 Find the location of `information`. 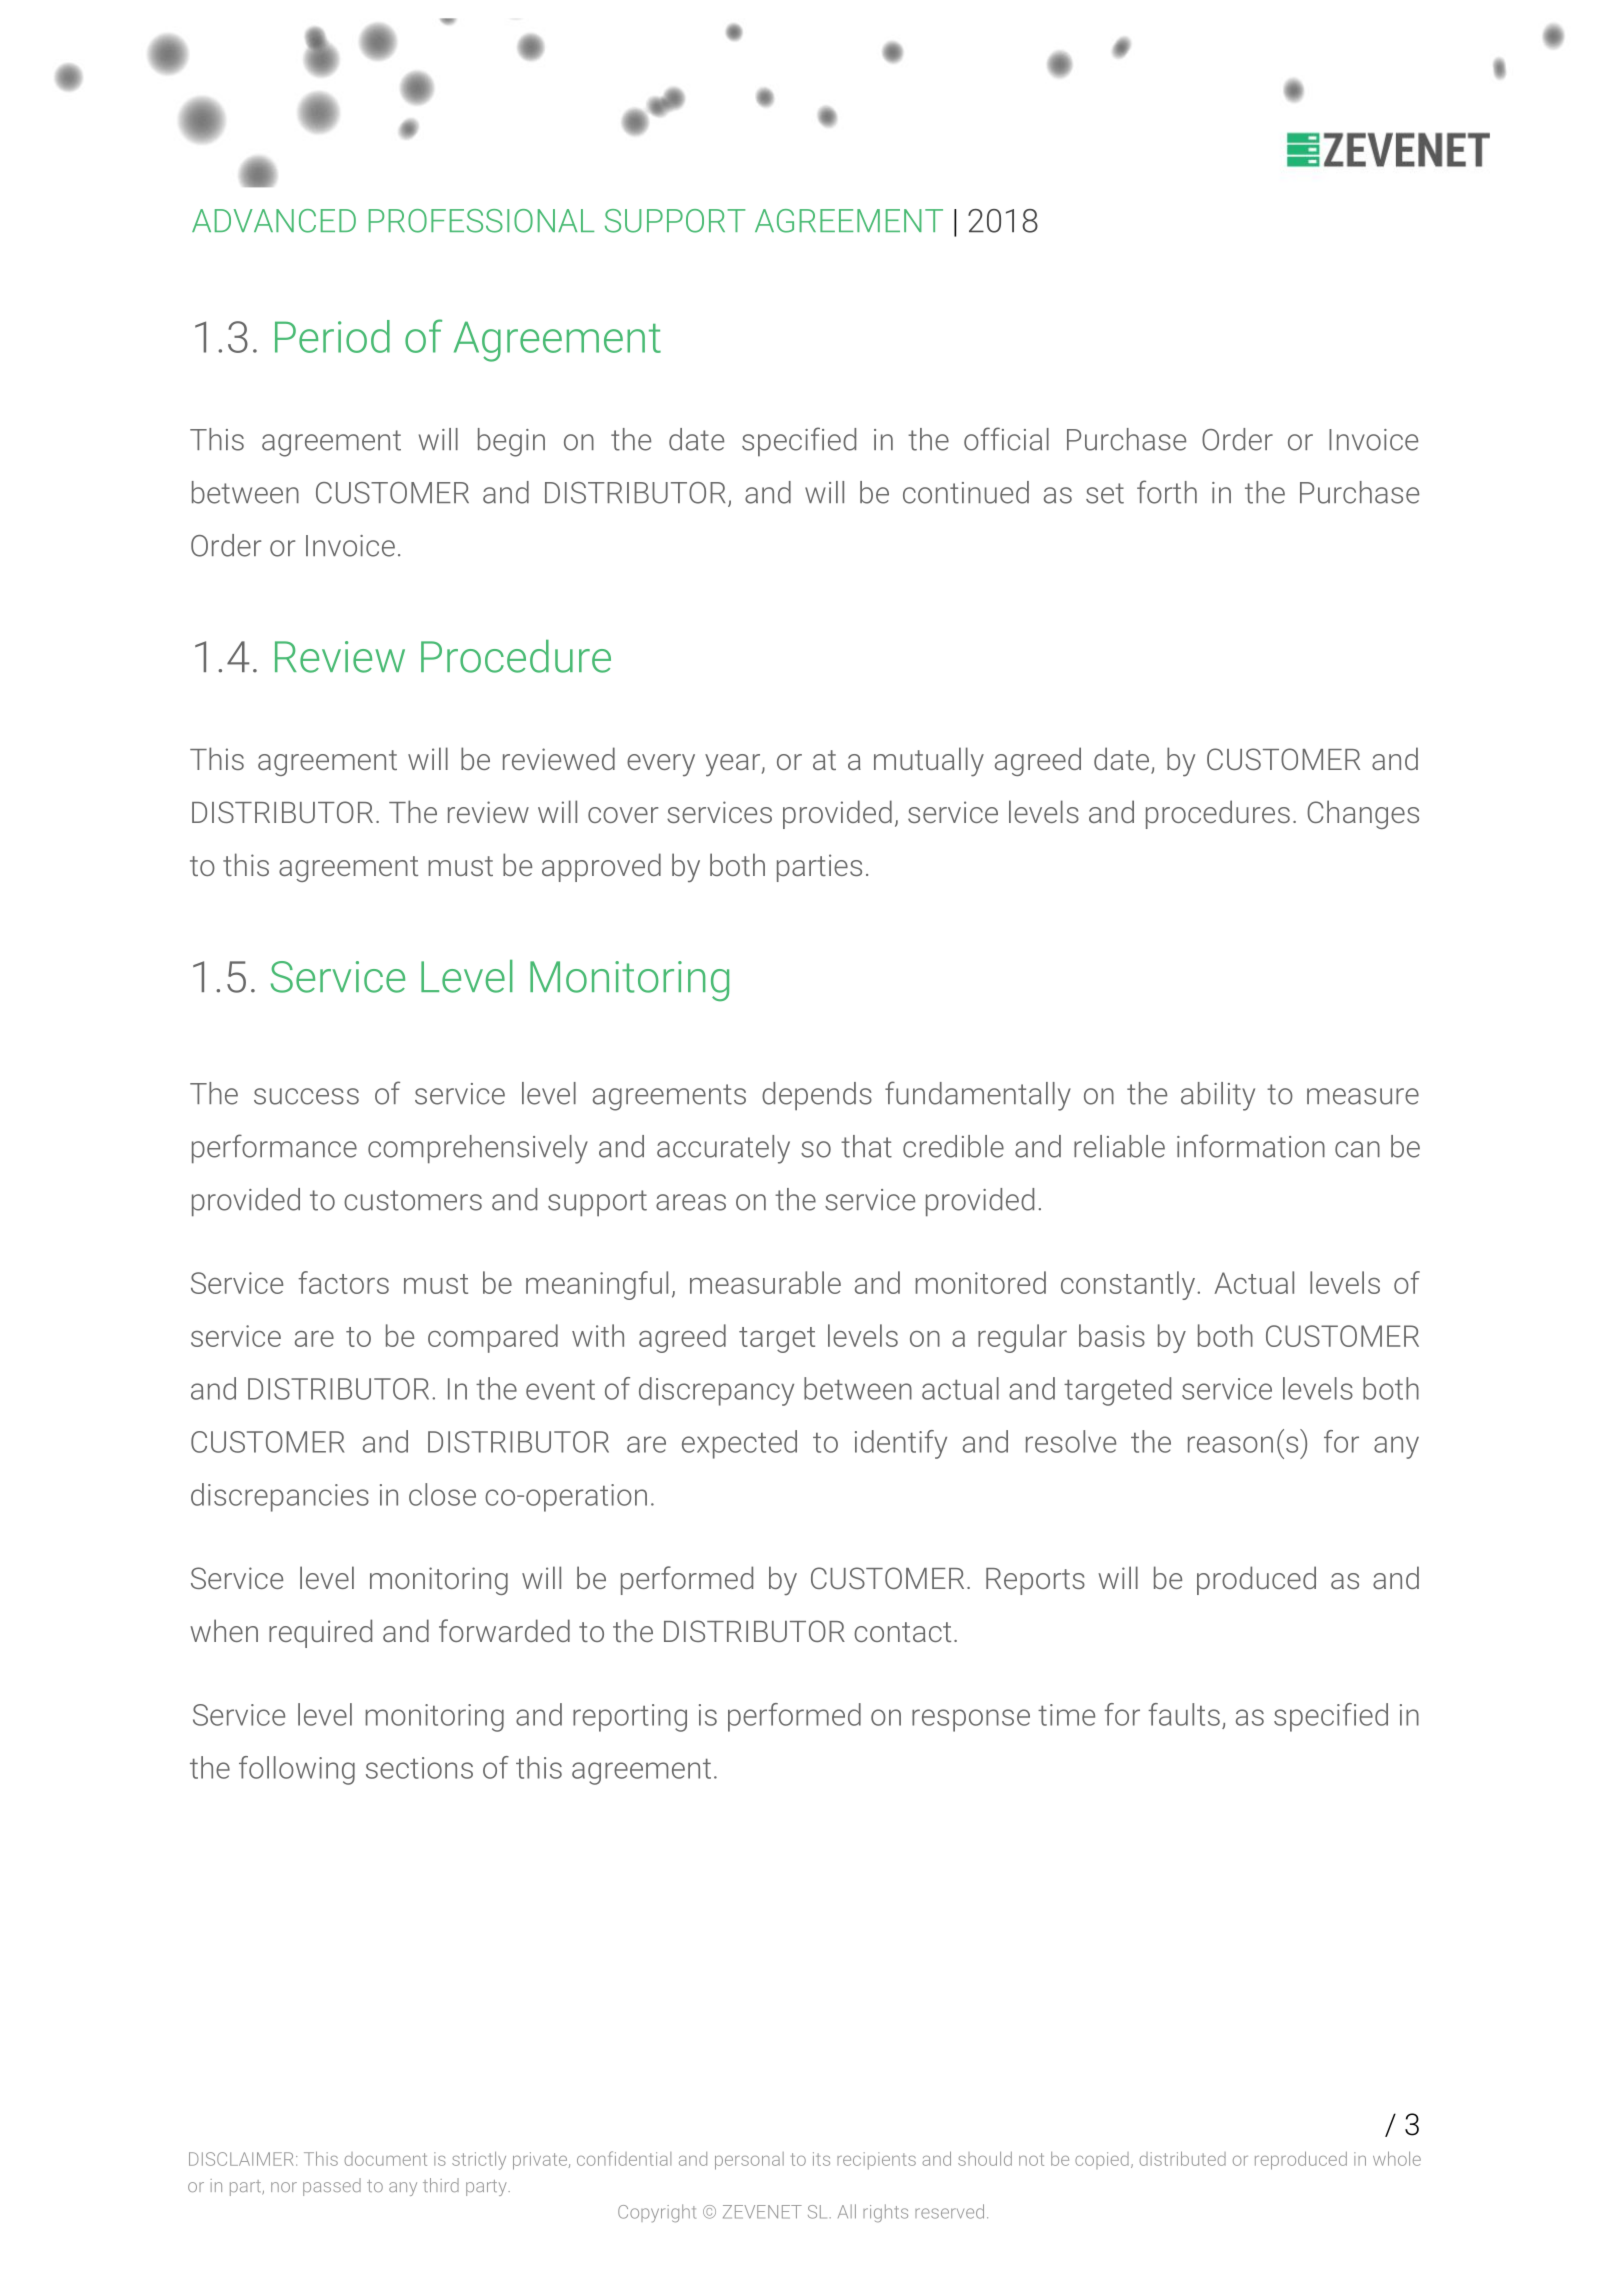

information is located at coordinates (1251, 1146).
